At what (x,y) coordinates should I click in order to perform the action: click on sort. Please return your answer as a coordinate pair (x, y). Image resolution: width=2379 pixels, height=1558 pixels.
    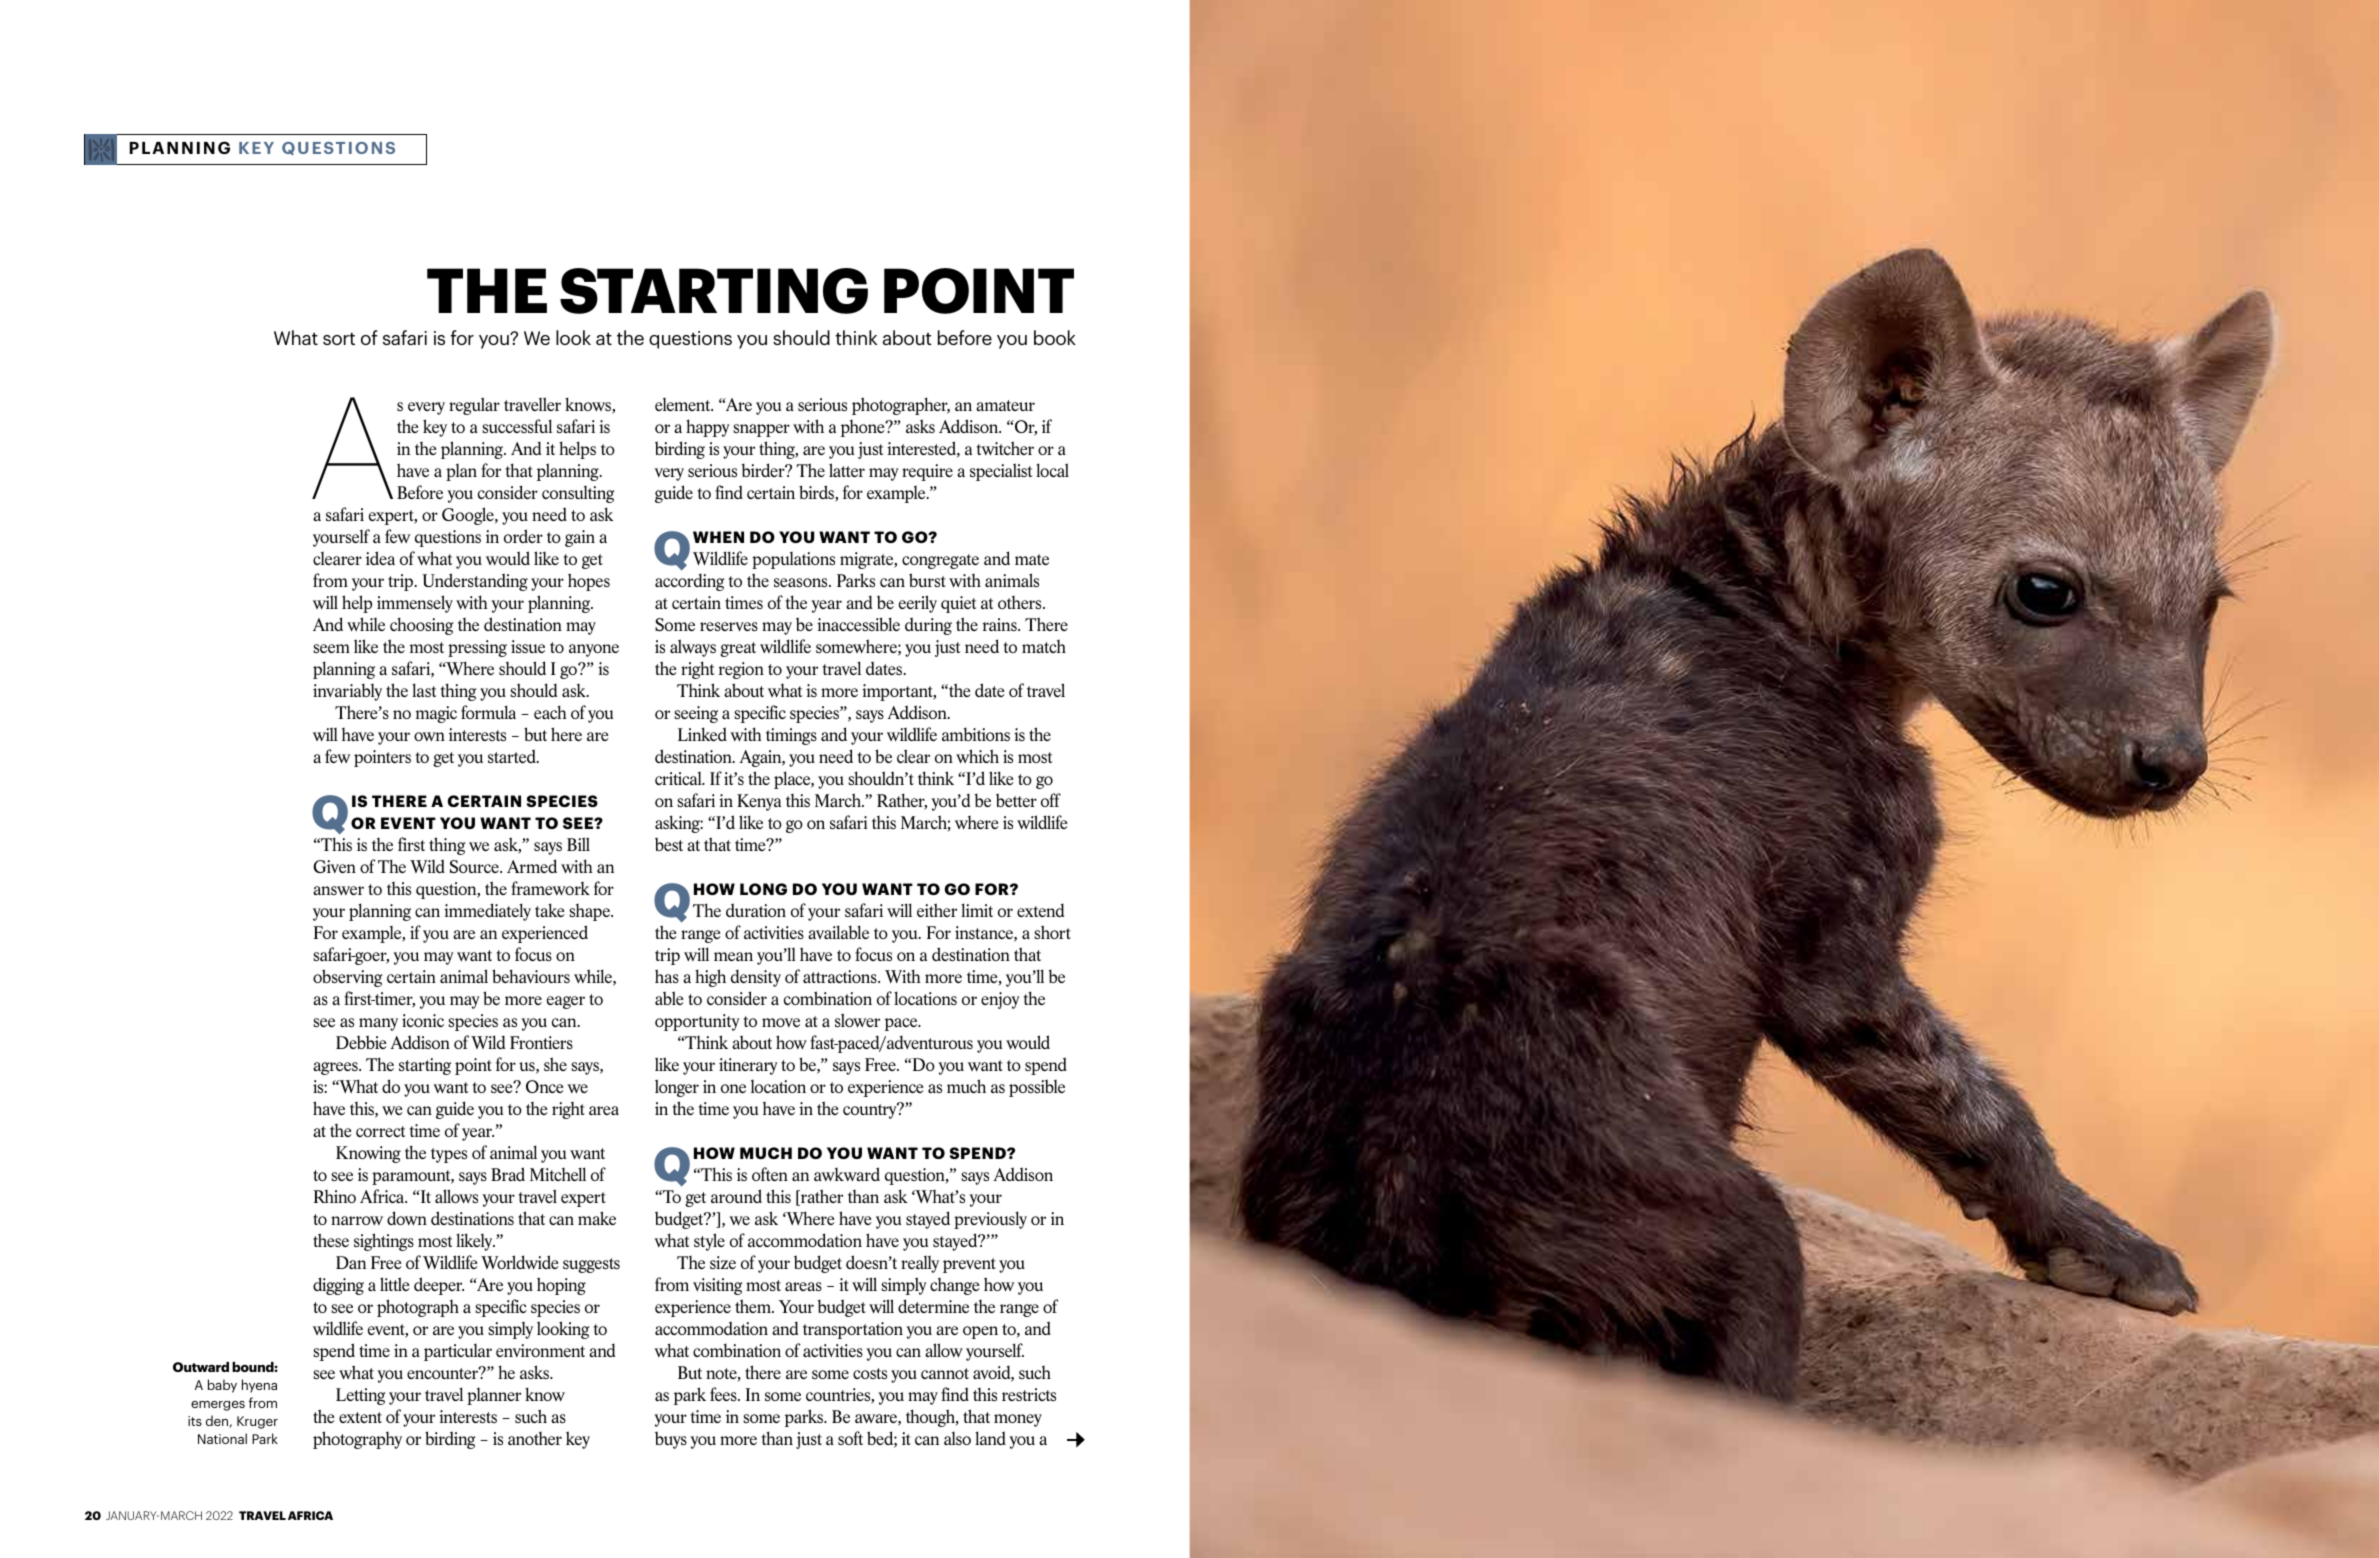
    Looking at the image, I should click on (339, 339).
